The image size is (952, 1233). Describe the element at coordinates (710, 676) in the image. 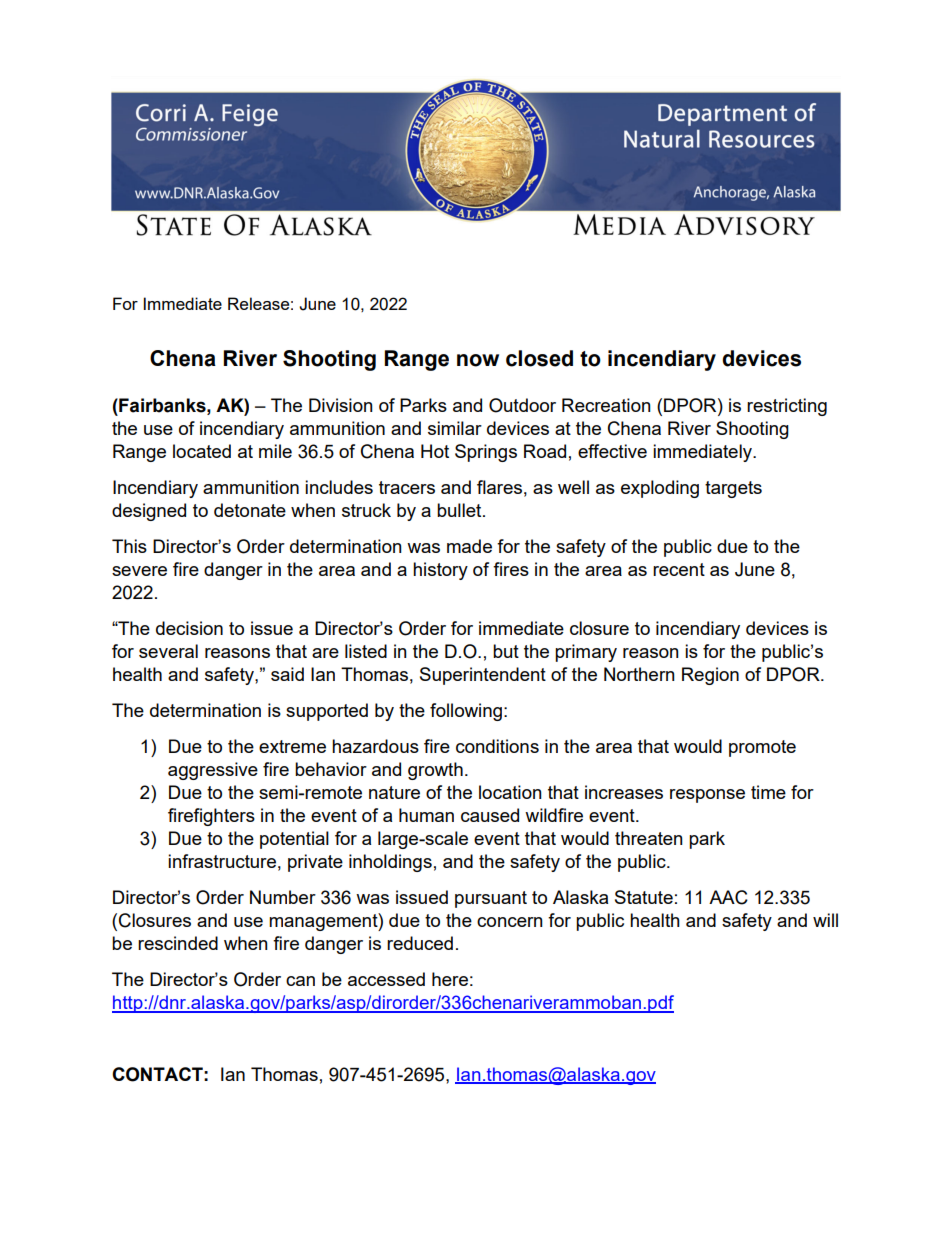

I see `Region` at that location.
